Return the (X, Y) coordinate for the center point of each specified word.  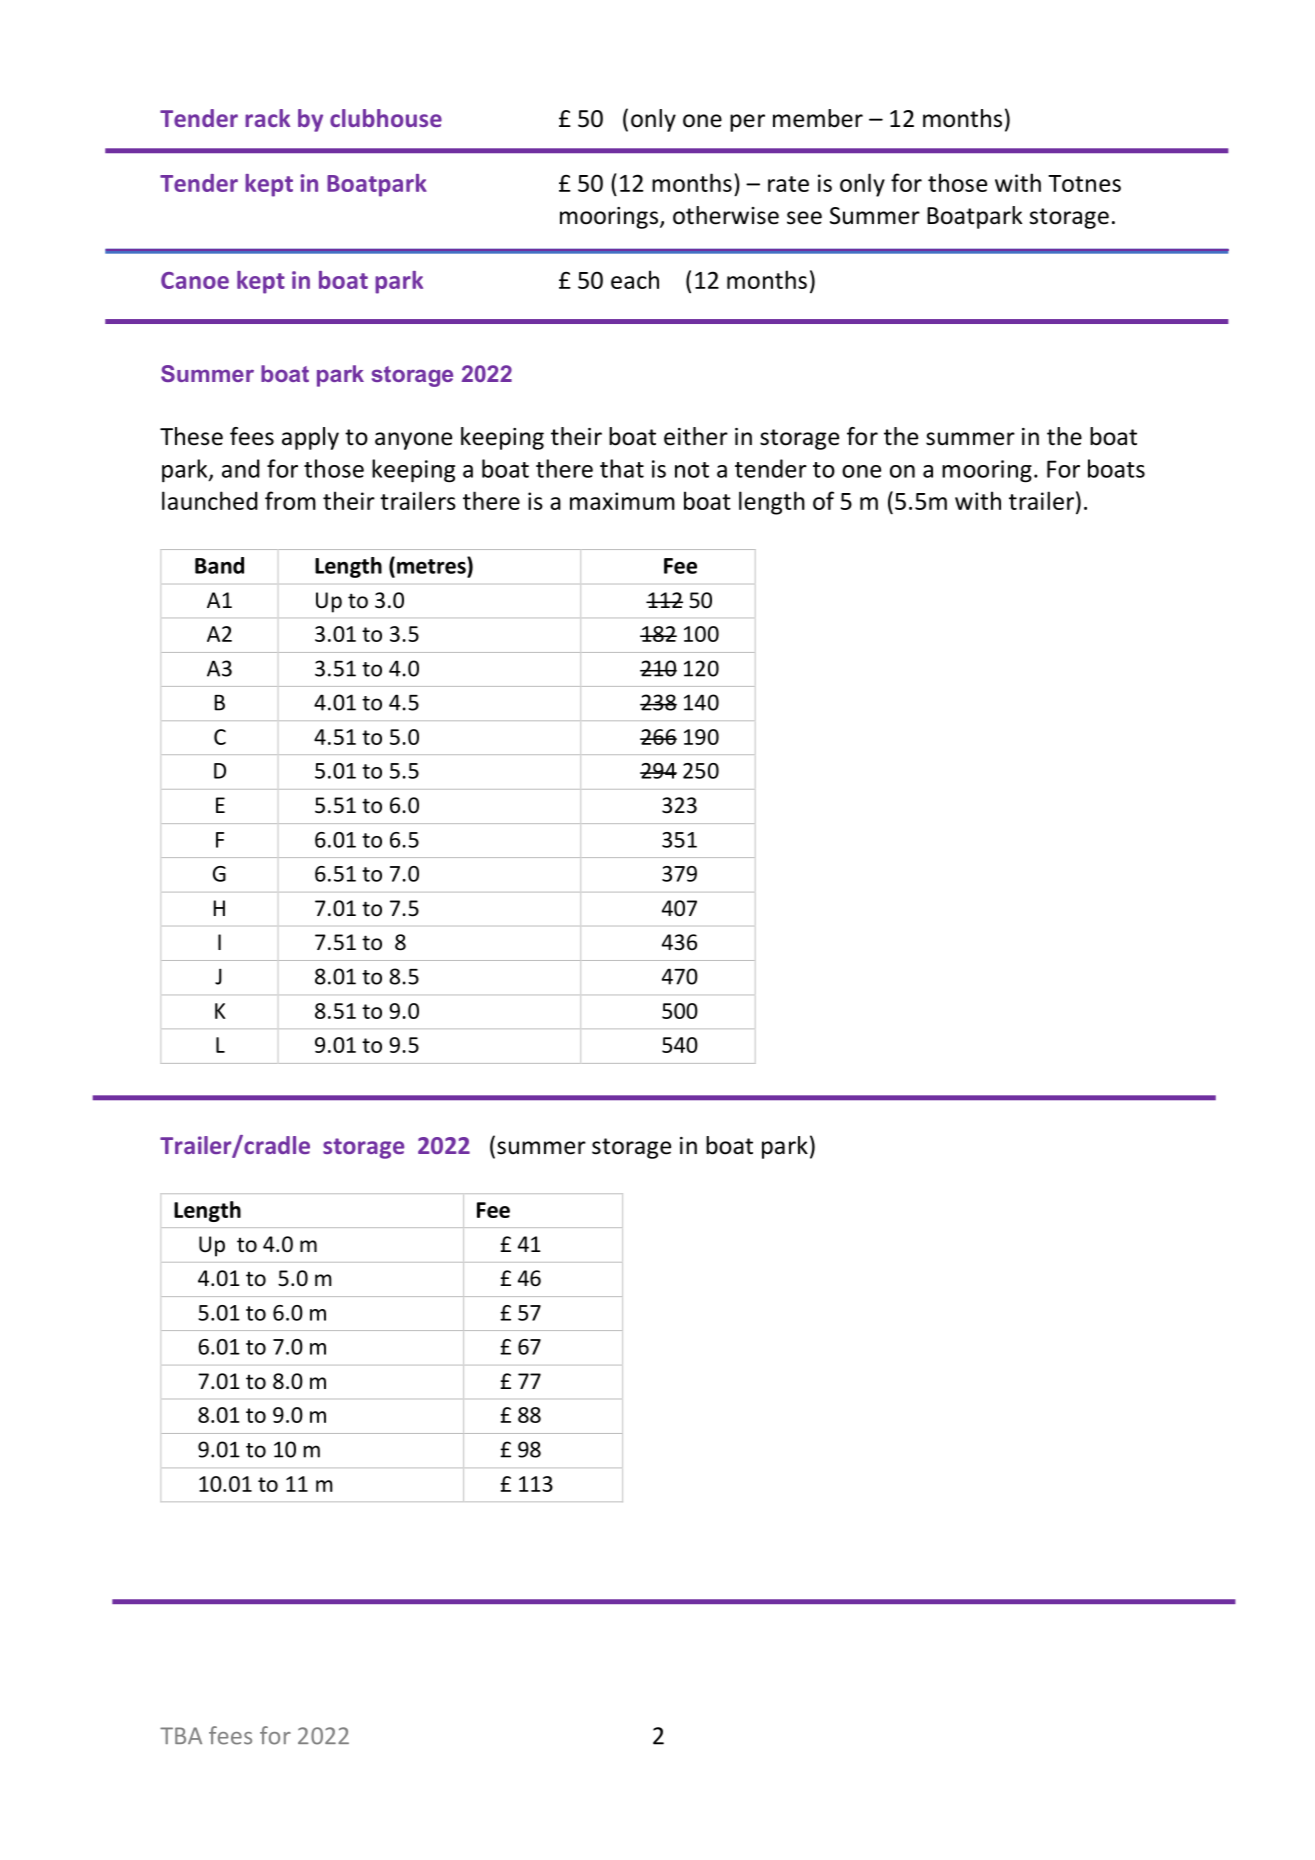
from (290, 500)
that (622, 468)
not (692, 470)
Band (219, 565)
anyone (413, 441)
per (747, 123)
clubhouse (386, 118)
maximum (622, 501)
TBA (181, 1735)
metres (432, 565)
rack (267, 118)
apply (310, 438)
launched (210, 500)
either (696, 436)
